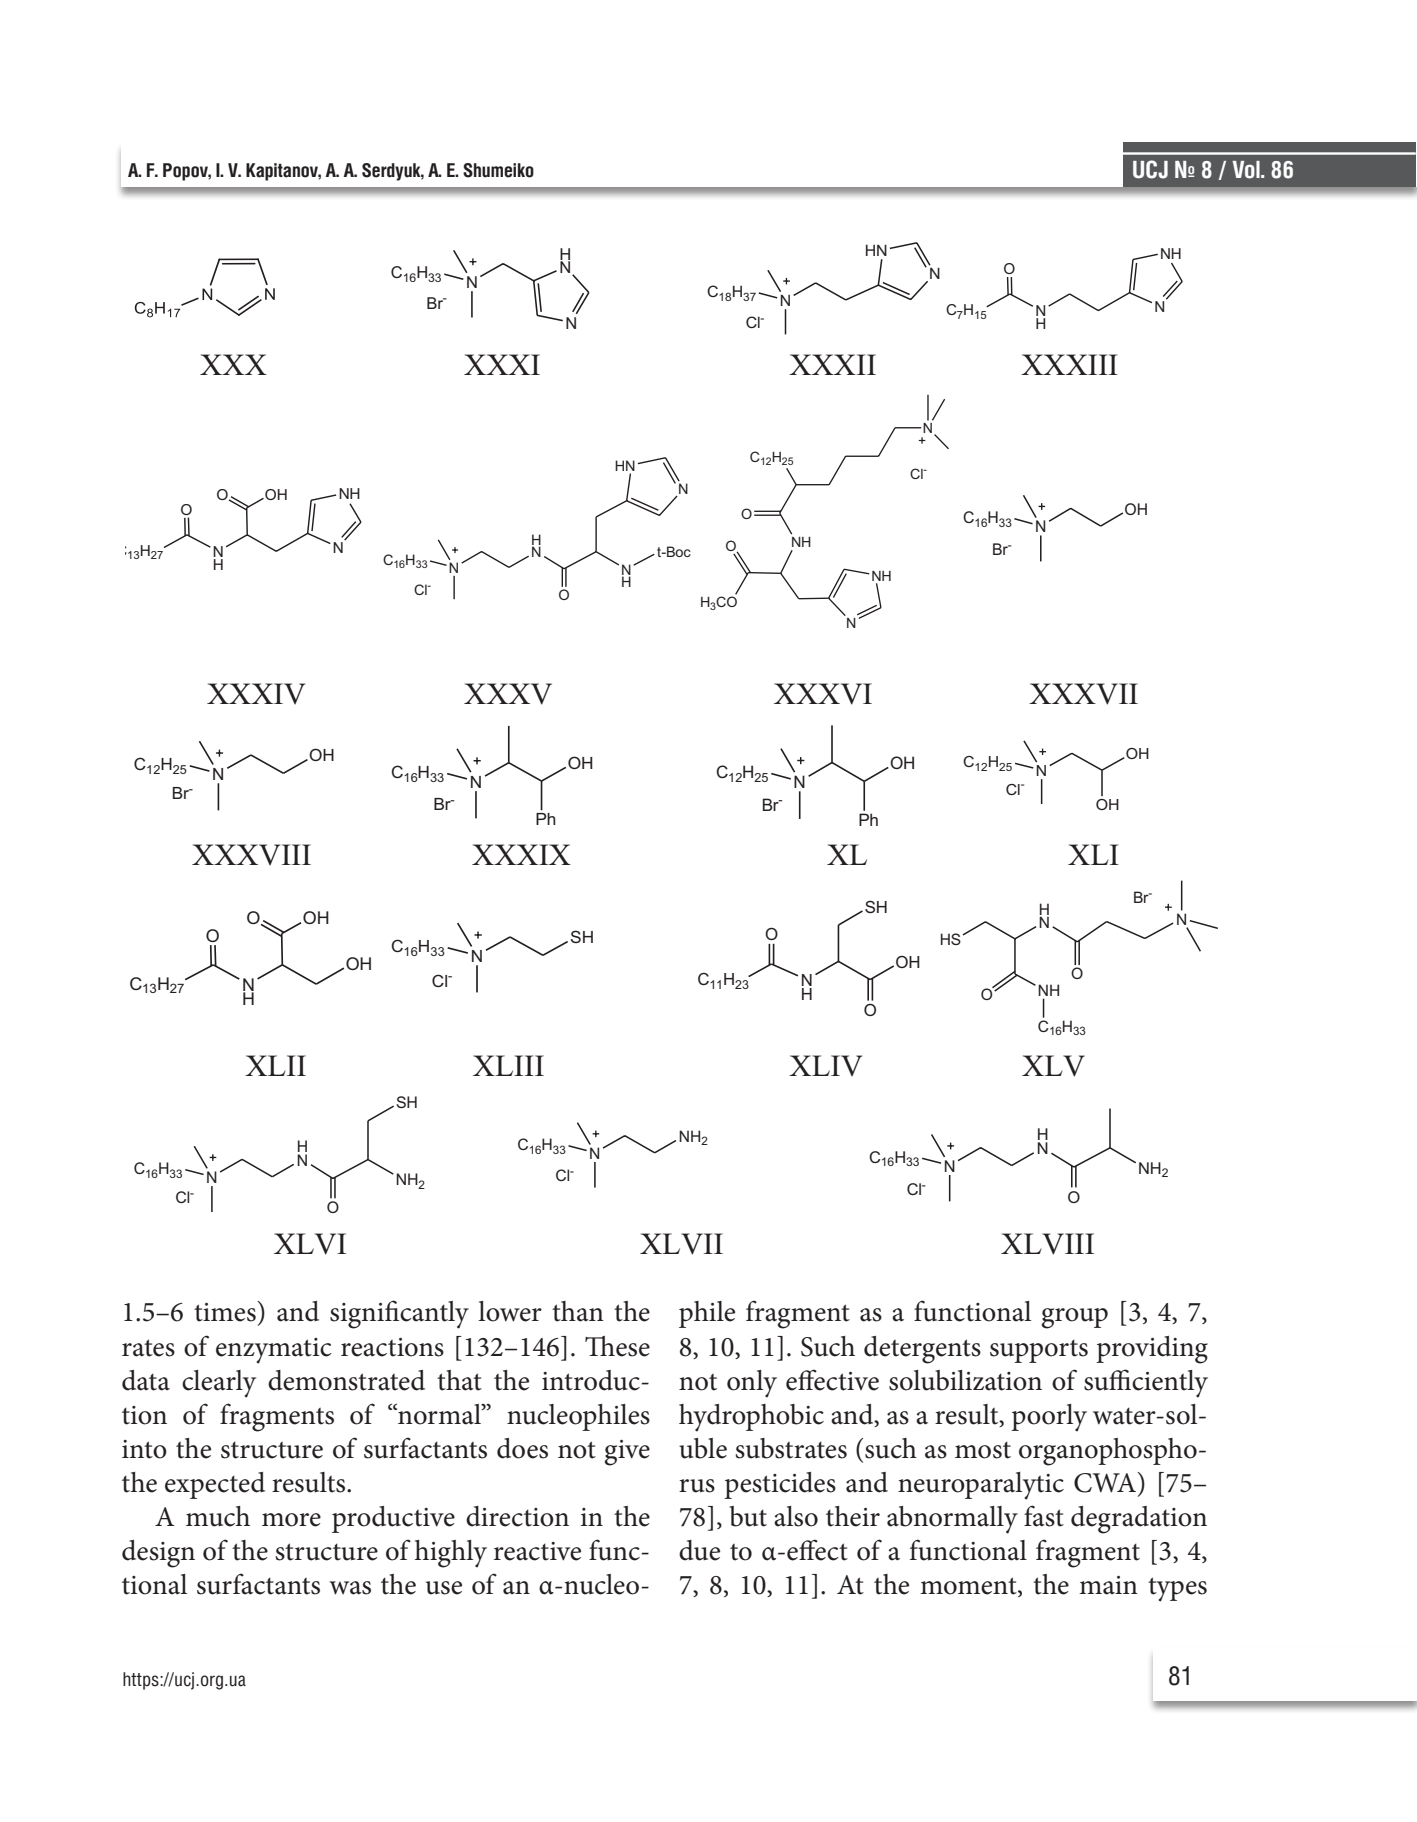 Image resolution: width=1417 pixels, height=1822 pixels. What do you see at coordinates (699, 1550) in the screenshot?
I see `due` at bounding box center [699, 1550].
